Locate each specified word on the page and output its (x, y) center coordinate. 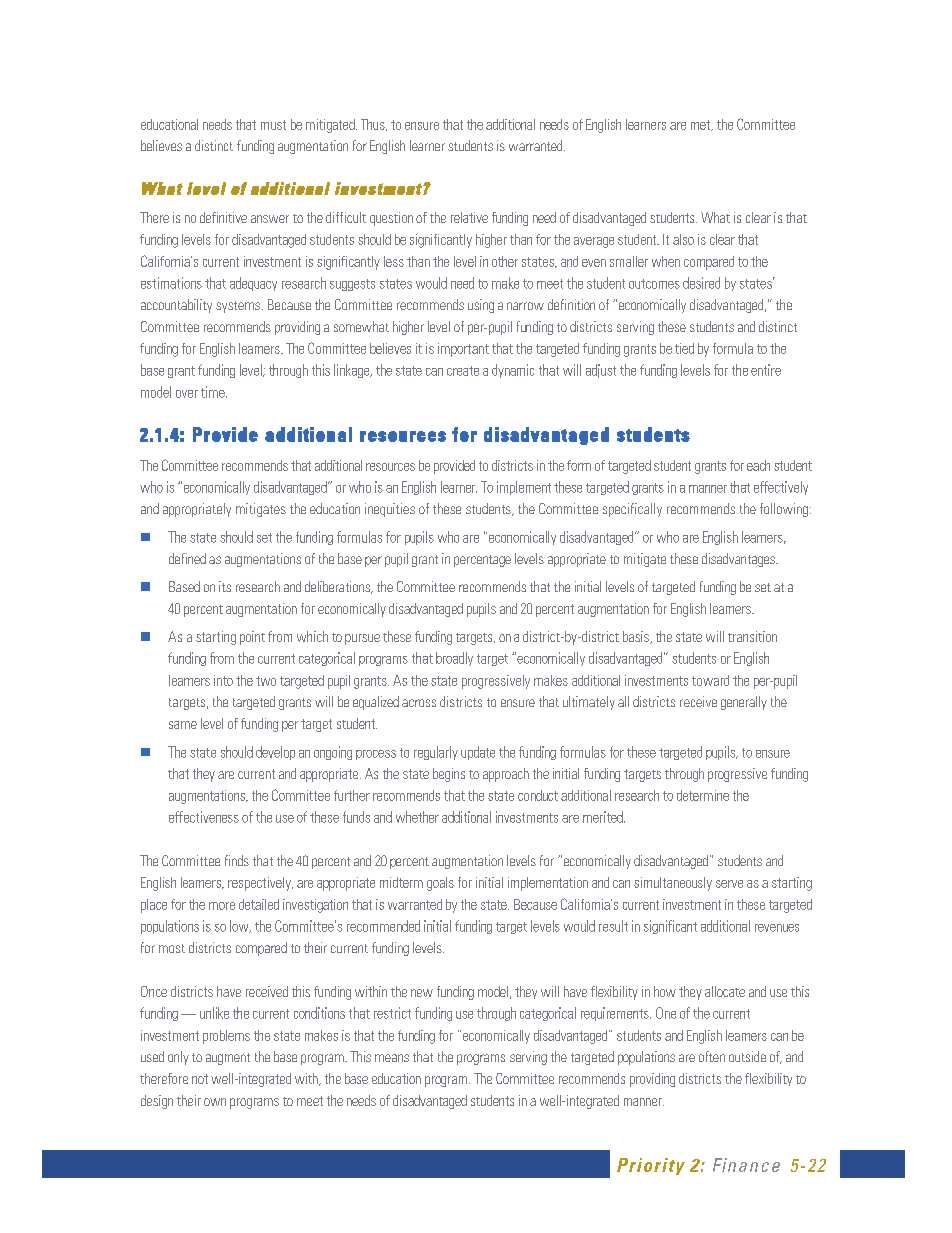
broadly (454, 659)
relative (469, 217)
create (463, 371)
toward (710, 680)
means (392, 1058)
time (214, 392)
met (702, 125)
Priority (651, 1166)
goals (440, 884)
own (215, 1102)
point (252, 638)
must (273, 125)
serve (729, 884)
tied (684, 348)
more (222, 906)
